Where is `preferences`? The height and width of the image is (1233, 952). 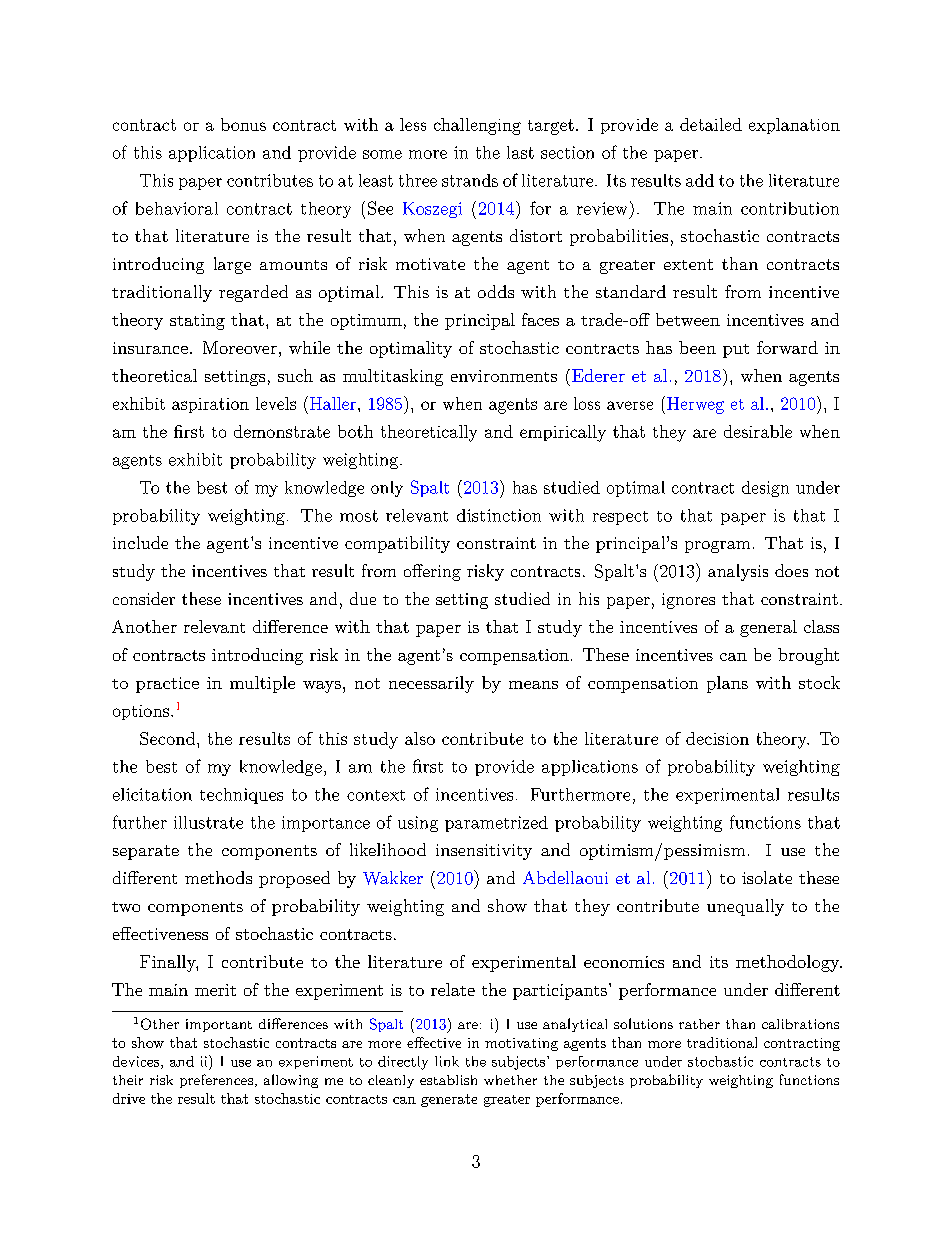
preferences is located at coordinates (216, 1081).
